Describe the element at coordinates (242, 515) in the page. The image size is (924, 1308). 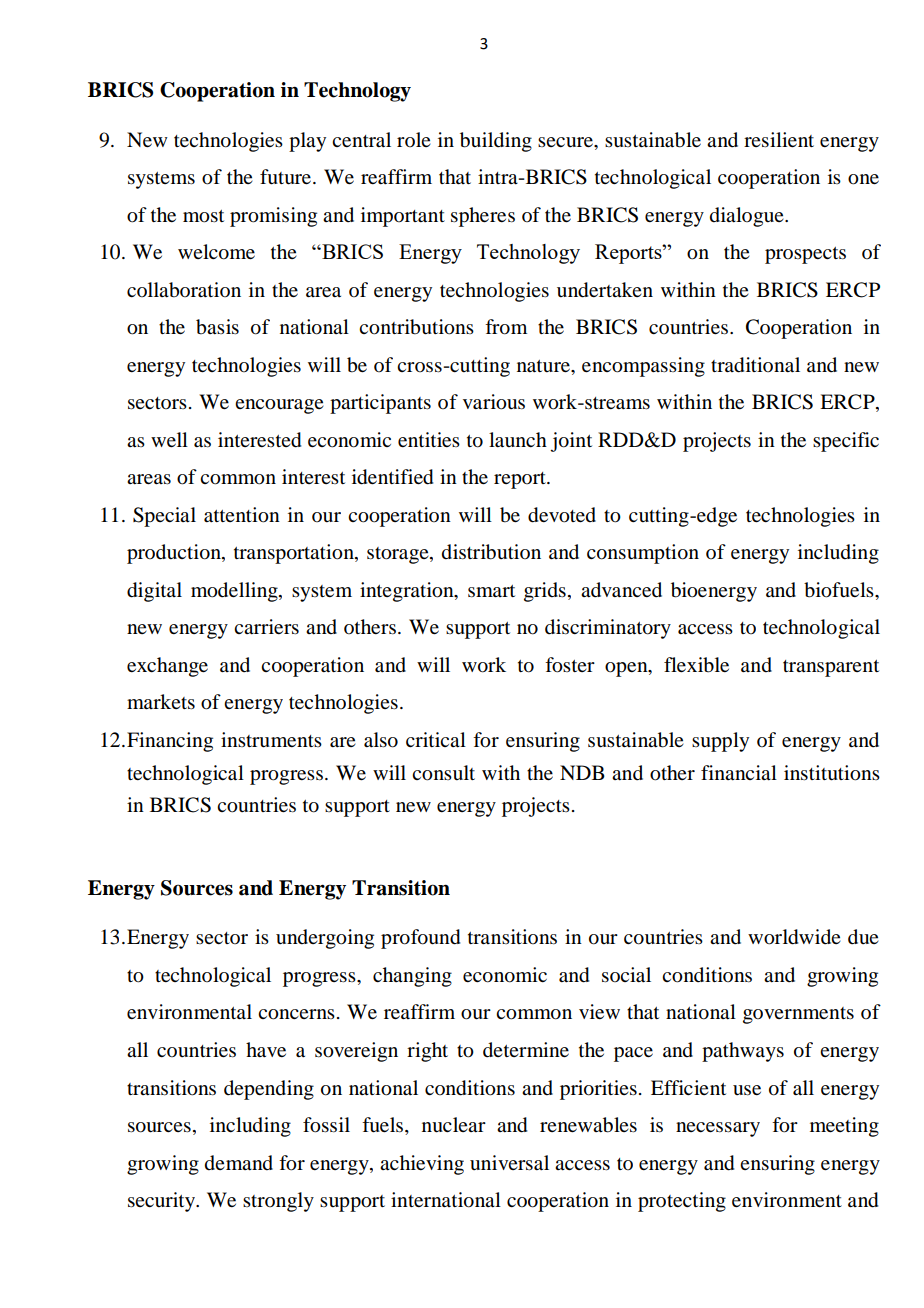
I see `attention` at that location.
